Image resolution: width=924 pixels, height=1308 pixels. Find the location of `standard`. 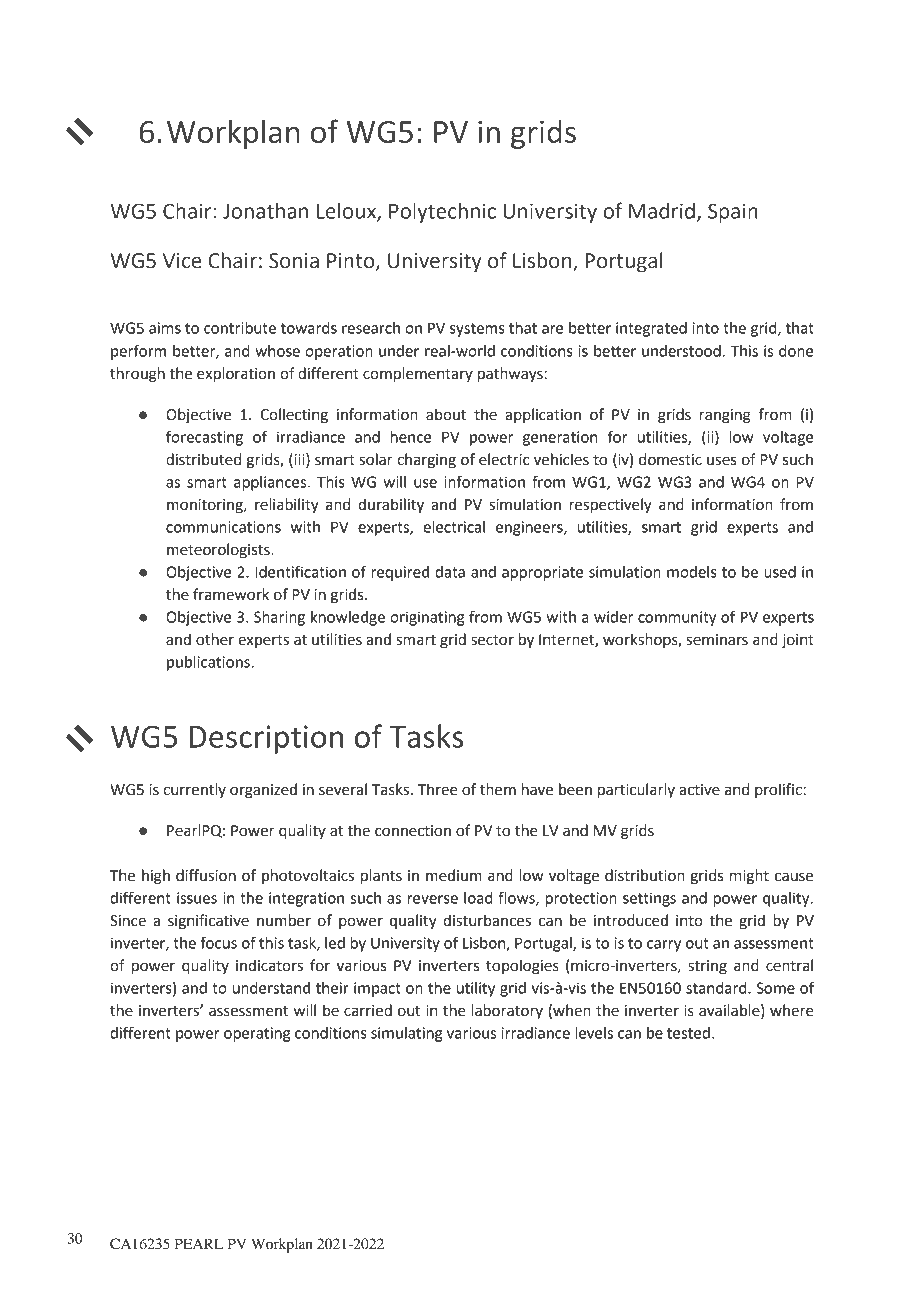

standard is located at coordinates (717, 988).
